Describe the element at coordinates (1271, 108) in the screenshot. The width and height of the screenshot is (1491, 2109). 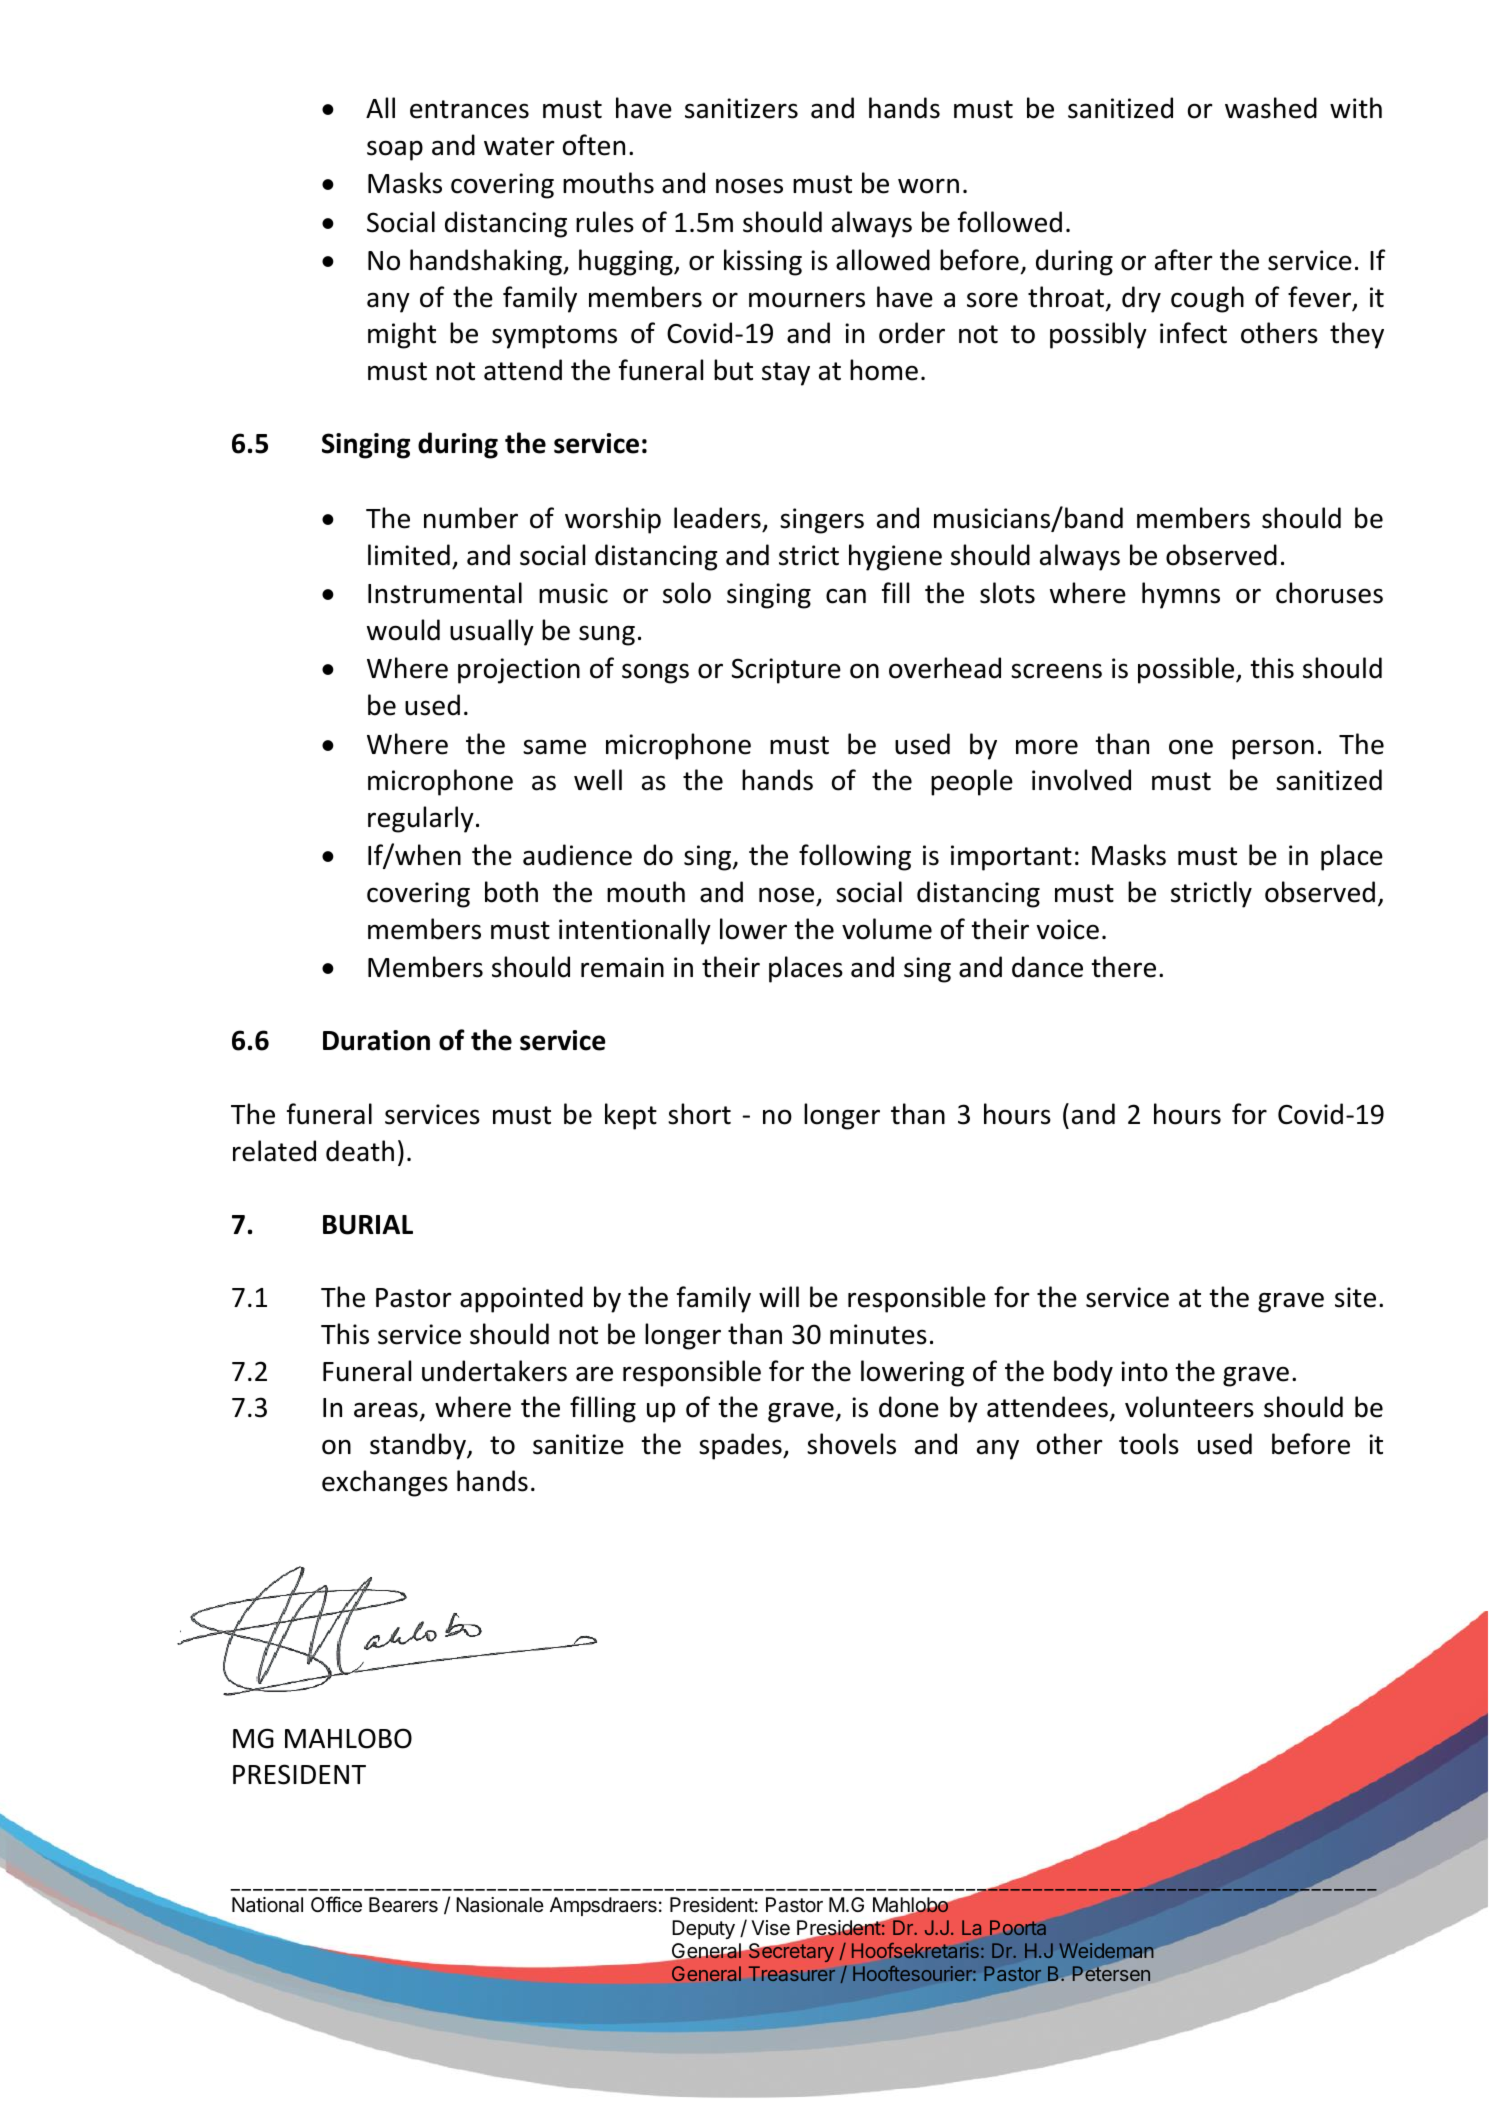
I see `washed` at that location.
